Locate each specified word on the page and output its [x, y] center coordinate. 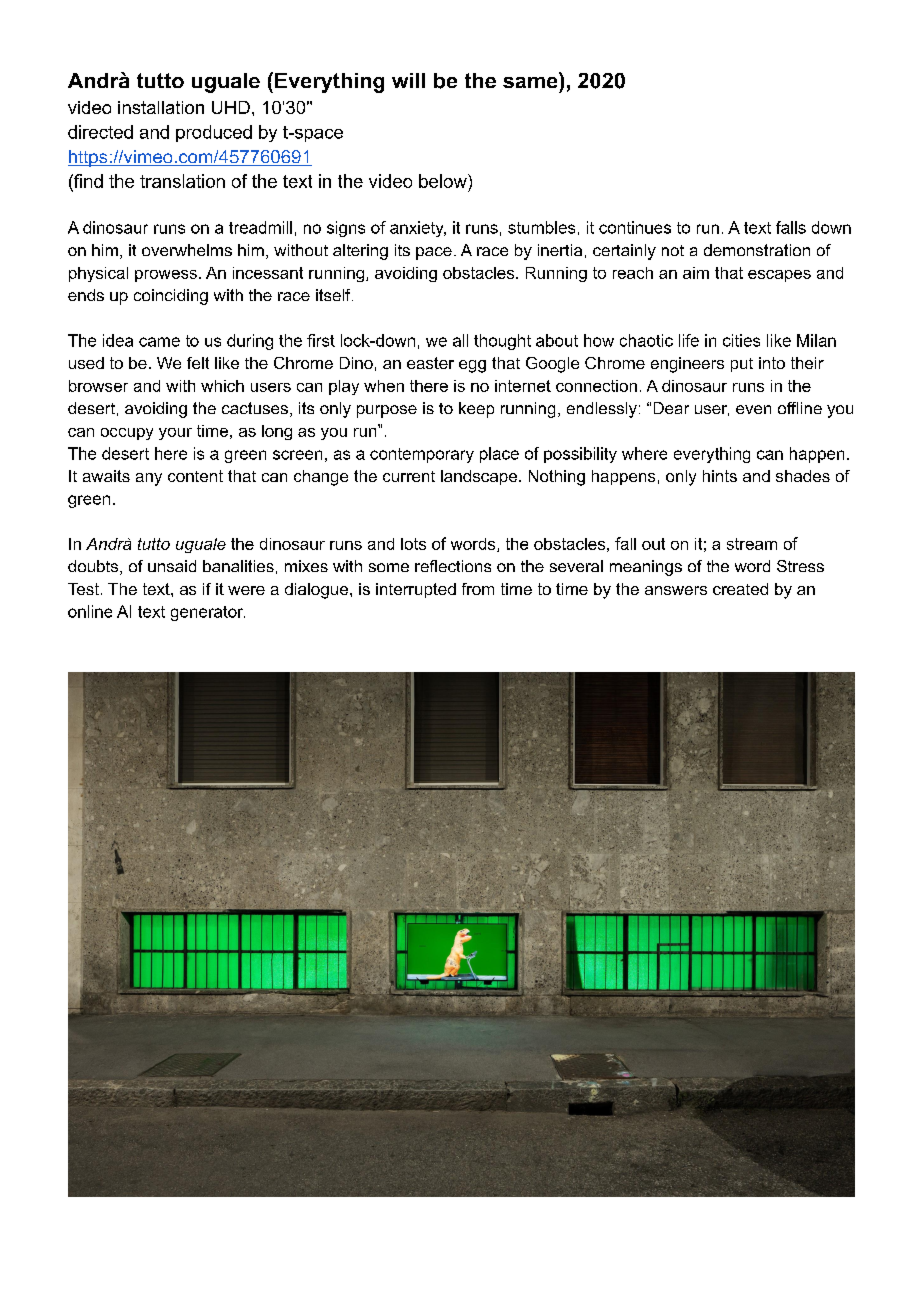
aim [696, 273]
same [530, 82]
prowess [166, 276]
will [408, 80]
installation [161, 107]
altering [360, 252]
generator [208, 613]
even [753, 409]
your [175, 434]
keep [476, 410]
